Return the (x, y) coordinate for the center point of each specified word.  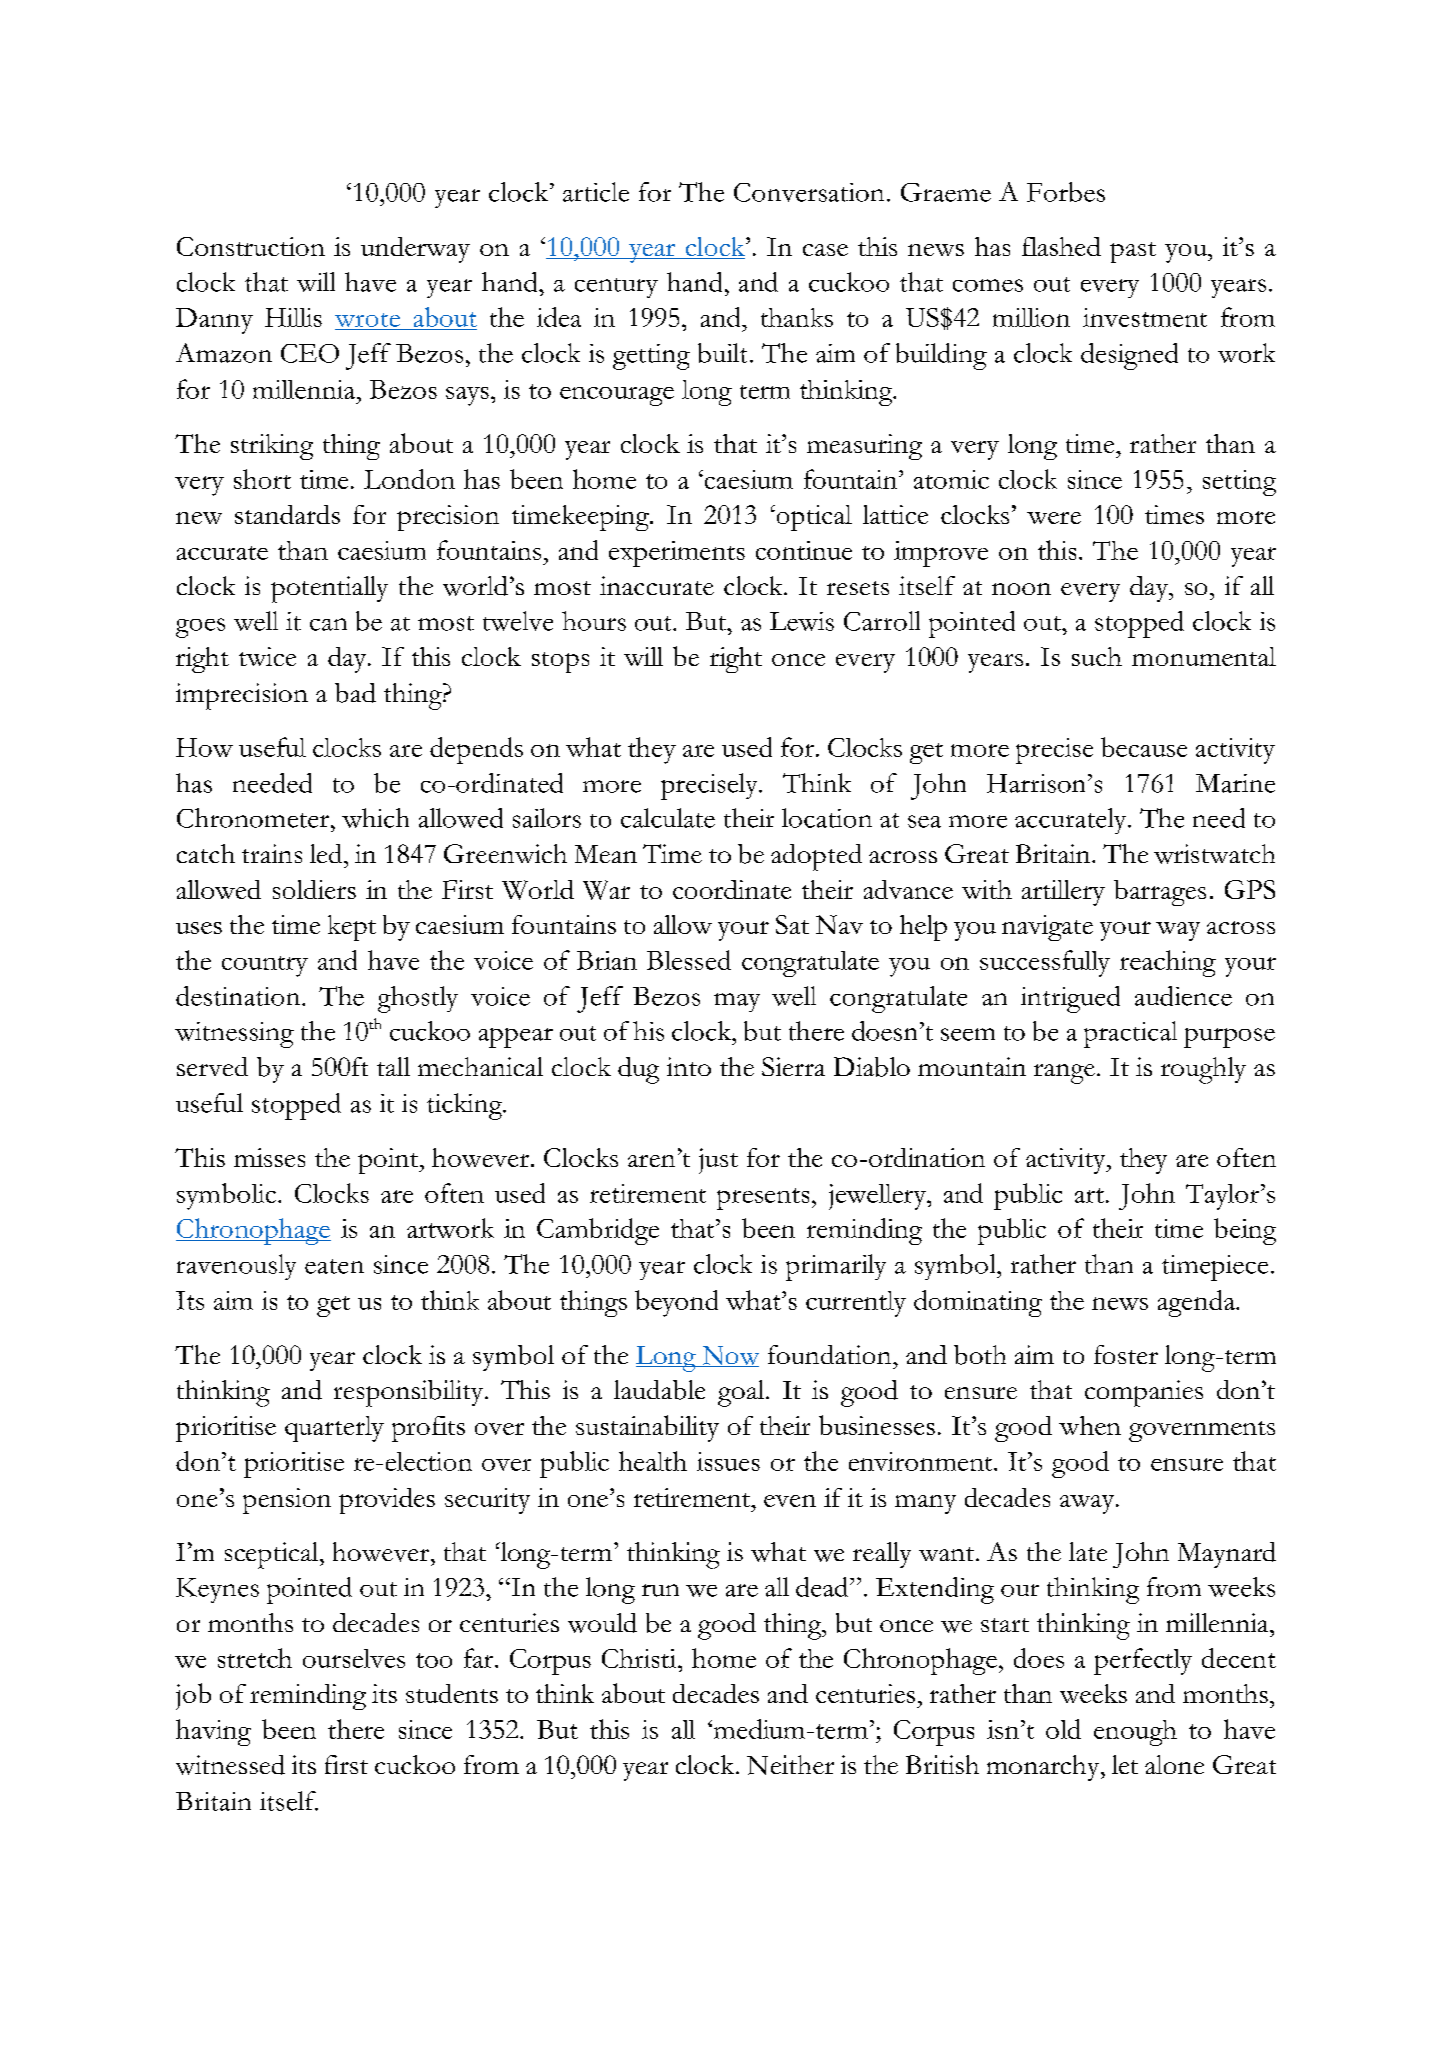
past (1133, 252)
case (825, 250)
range (1064, 1074)
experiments (677, 554)
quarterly (334, 1429)
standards (287, 514)
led (327, 853)
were (1054, 518)
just (718, 1161)
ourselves (354, 1658)
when (1090, 1425)
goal (742, 1393)
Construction (251, 246)
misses (269, 1157)
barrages (1160, 893)
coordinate (732, 889)
